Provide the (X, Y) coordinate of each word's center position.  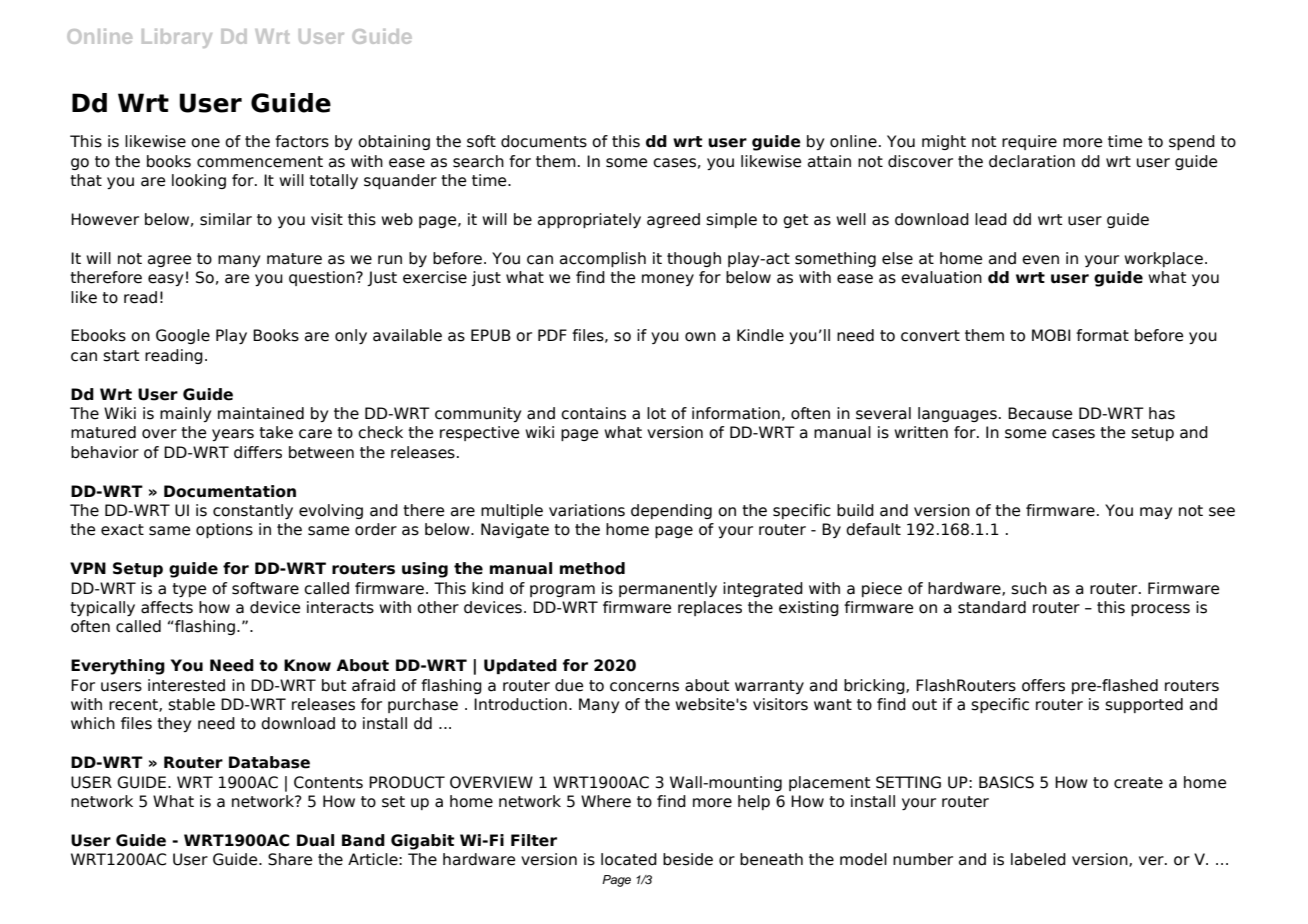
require (1029, 142)
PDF (552, 335)
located (629, 859)
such (1029, 588)
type (189, 590)
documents (544, 141)
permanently (668, 589)
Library (177, 38)
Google (183, 336)
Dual (315, 840)
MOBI (1051, 335)
